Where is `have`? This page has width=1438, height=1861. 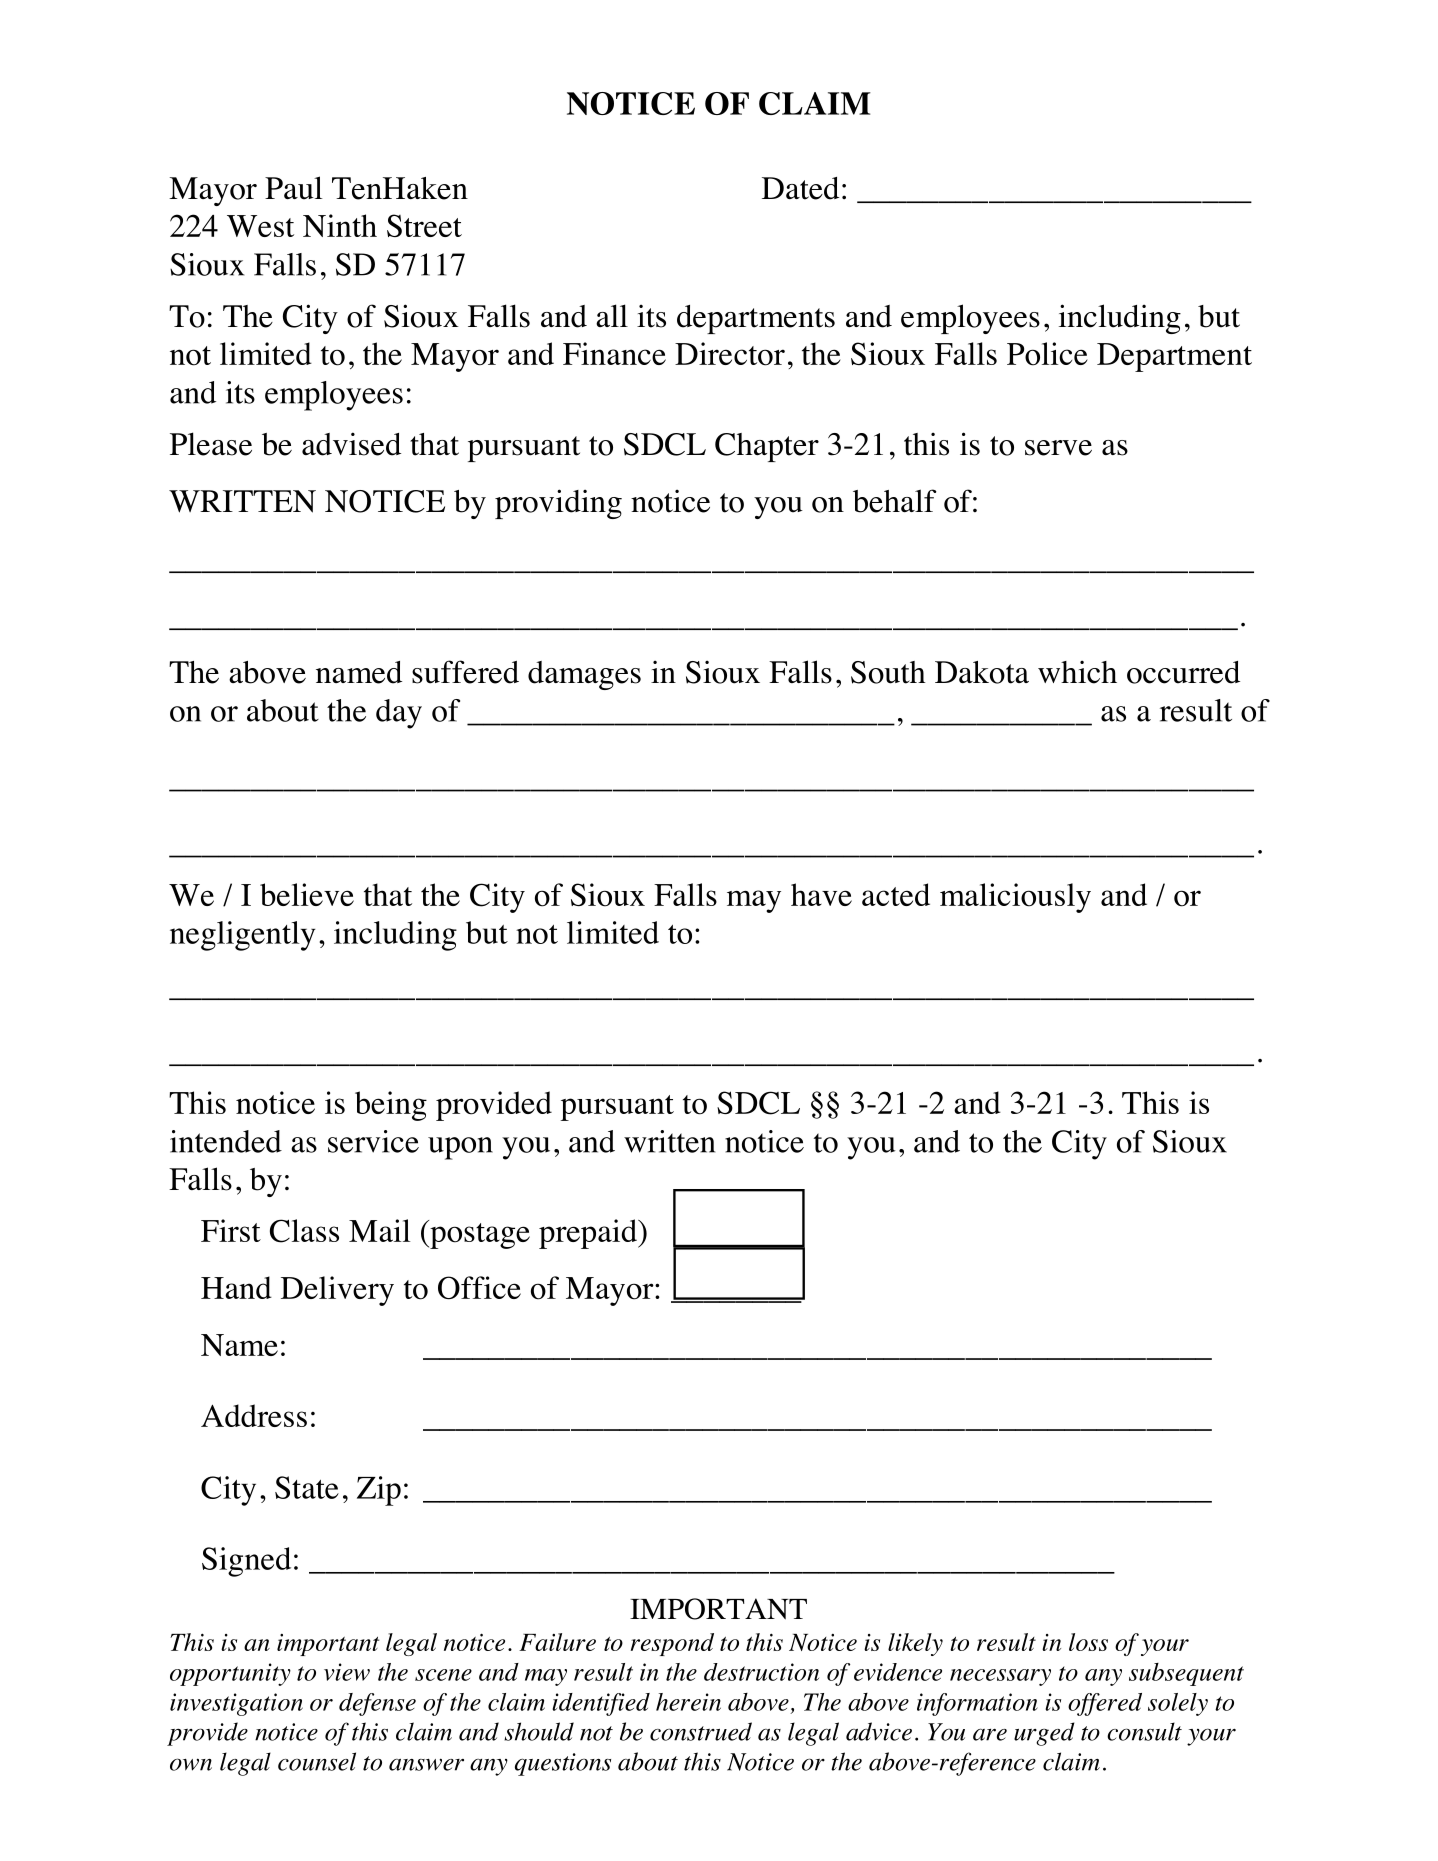 have is located at coordinates (821, 894).
